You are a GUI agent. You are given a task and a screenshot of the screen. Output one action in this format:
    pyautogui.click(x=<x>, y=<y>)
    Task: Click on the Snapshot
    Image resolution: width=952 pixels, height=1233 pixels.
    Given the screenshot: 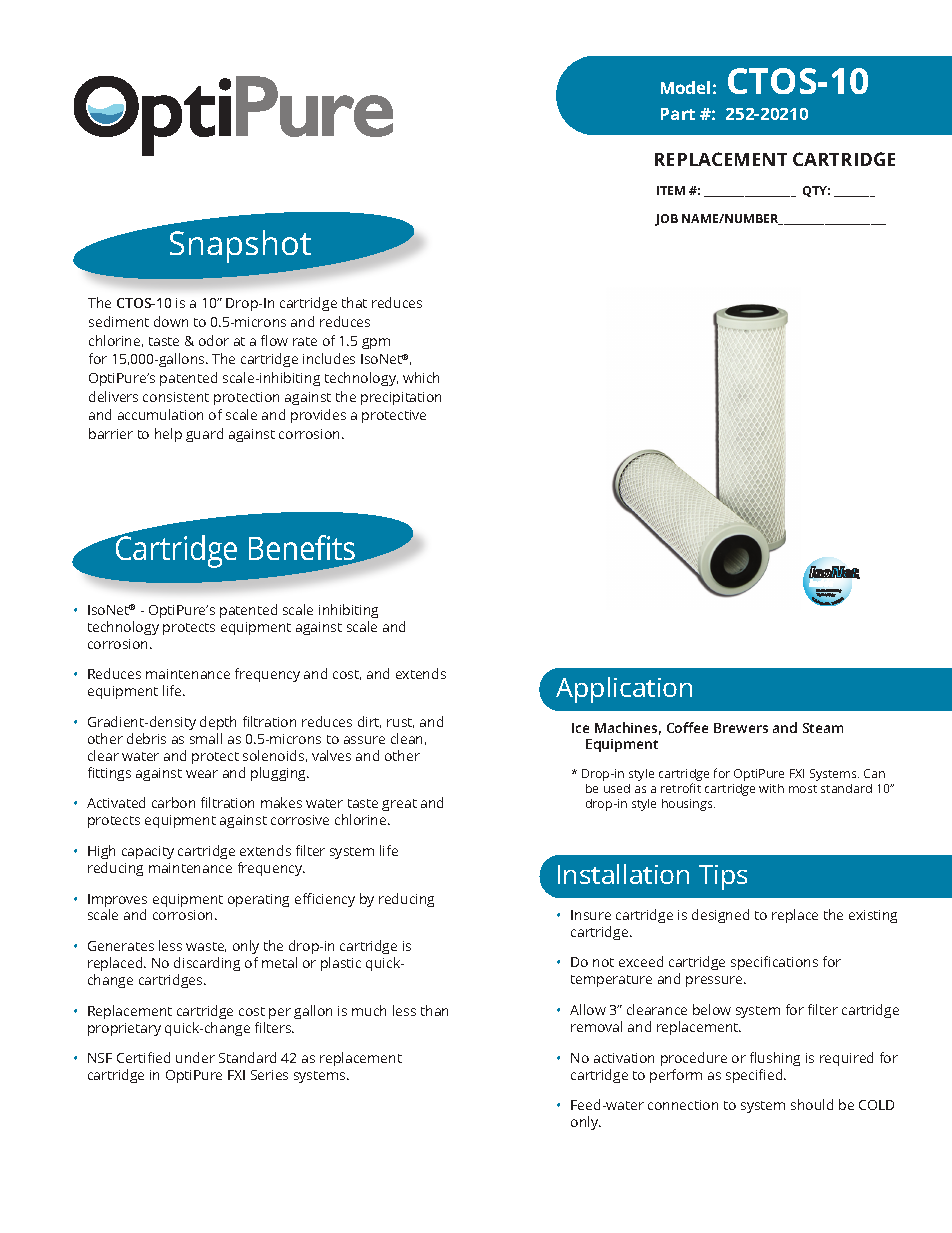 What is the action you would take?
    pyautogui.click(x=240, y=246)
